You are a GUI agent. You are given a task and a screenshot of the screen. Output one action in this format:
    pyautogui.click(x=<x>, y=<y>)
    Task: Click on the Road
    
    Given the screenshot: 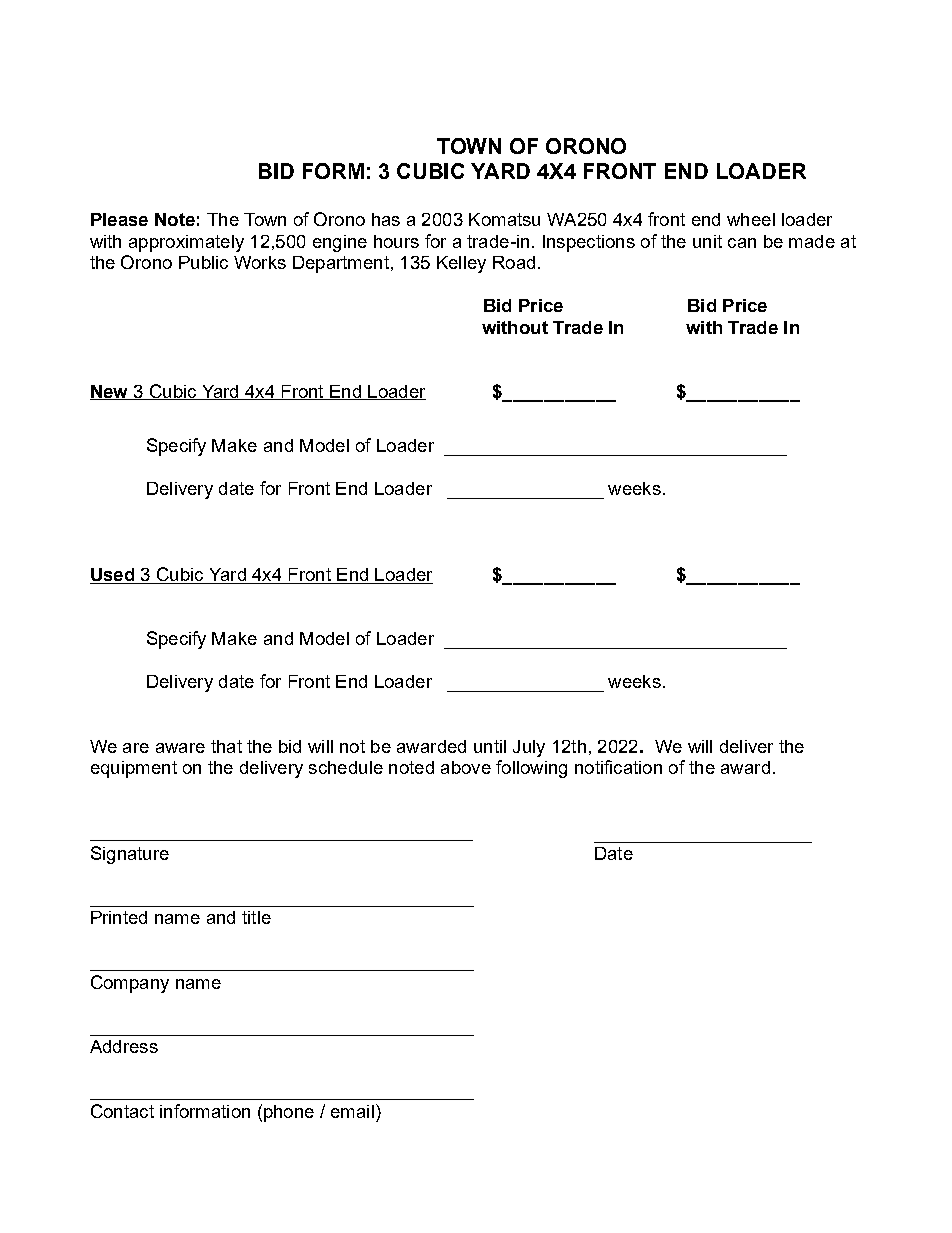 What is the action you would take?
    pyautogui.click(x=514, y=262)
